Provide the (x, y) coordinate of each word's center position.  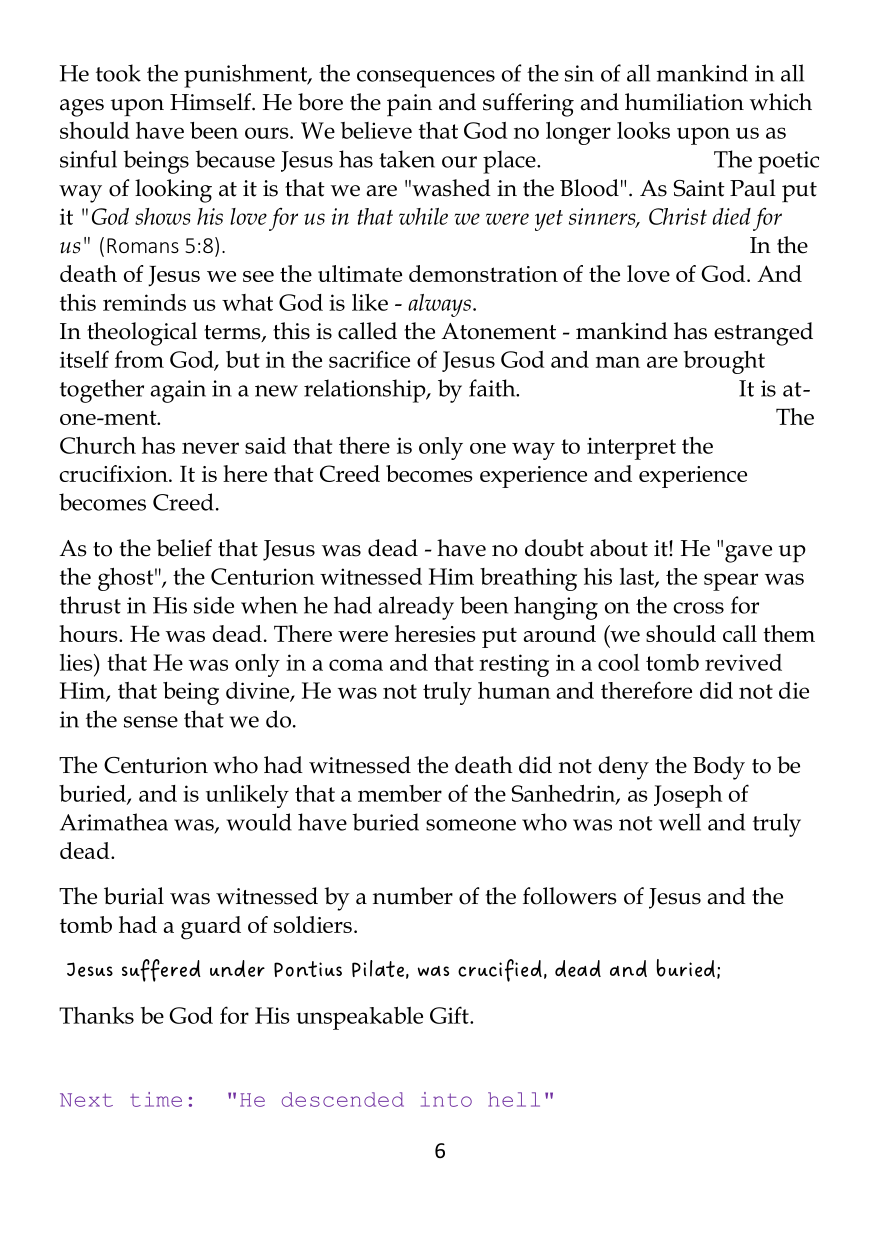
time (156, 1099)
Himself (211, 102)
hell (514, 1099)
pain (409, 105)
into (446, 1099)
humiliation (684, 102)
